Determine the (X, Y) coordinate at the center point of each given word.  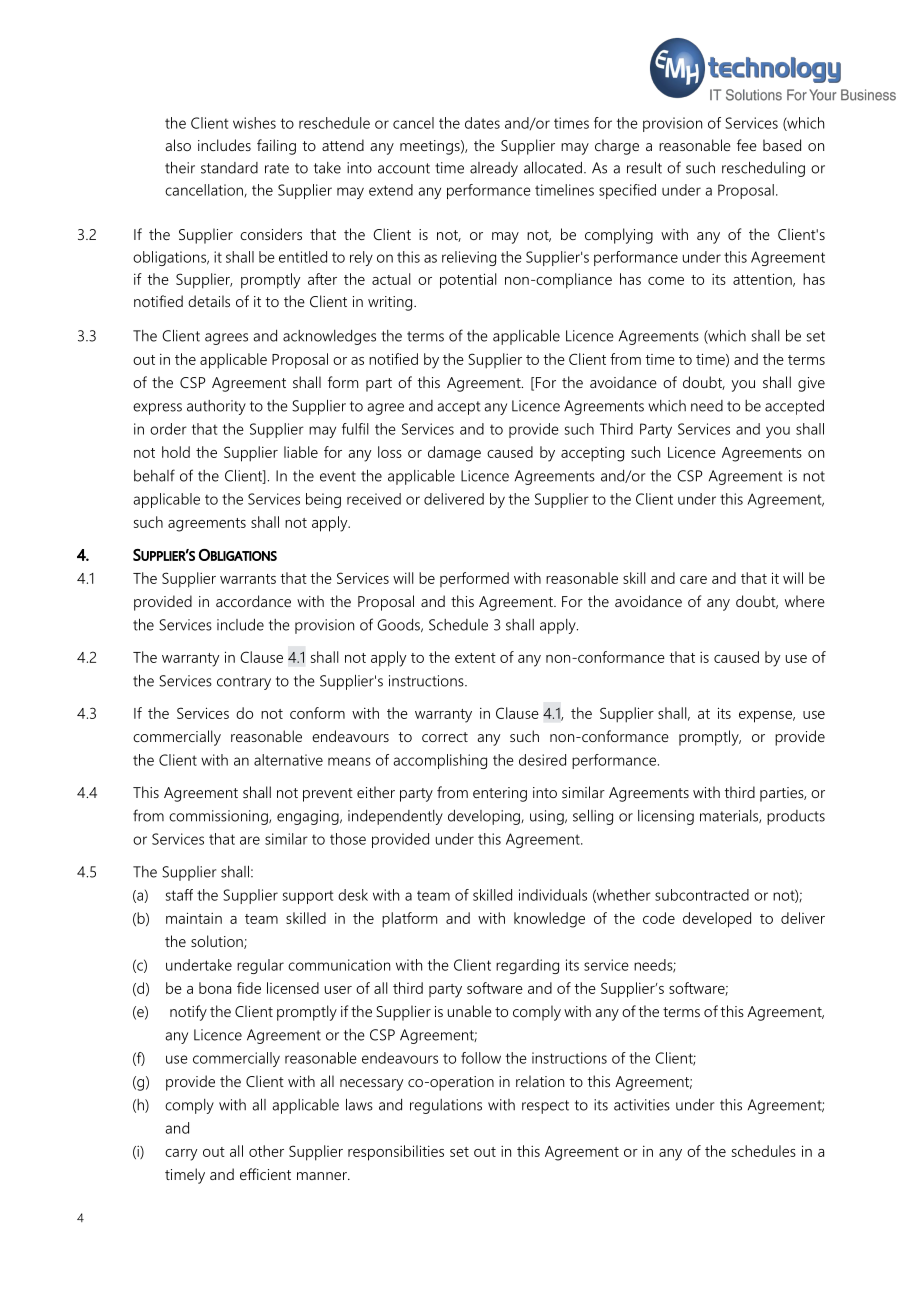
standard (229, 168)
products (796, 817)
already (494, 169)
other (266, 1151)
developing (485, 817)
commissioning (219, 817)
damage (454, 454)
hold (176, 452)
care (693, 580)
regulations (446, 1106)
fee (747, 145)
